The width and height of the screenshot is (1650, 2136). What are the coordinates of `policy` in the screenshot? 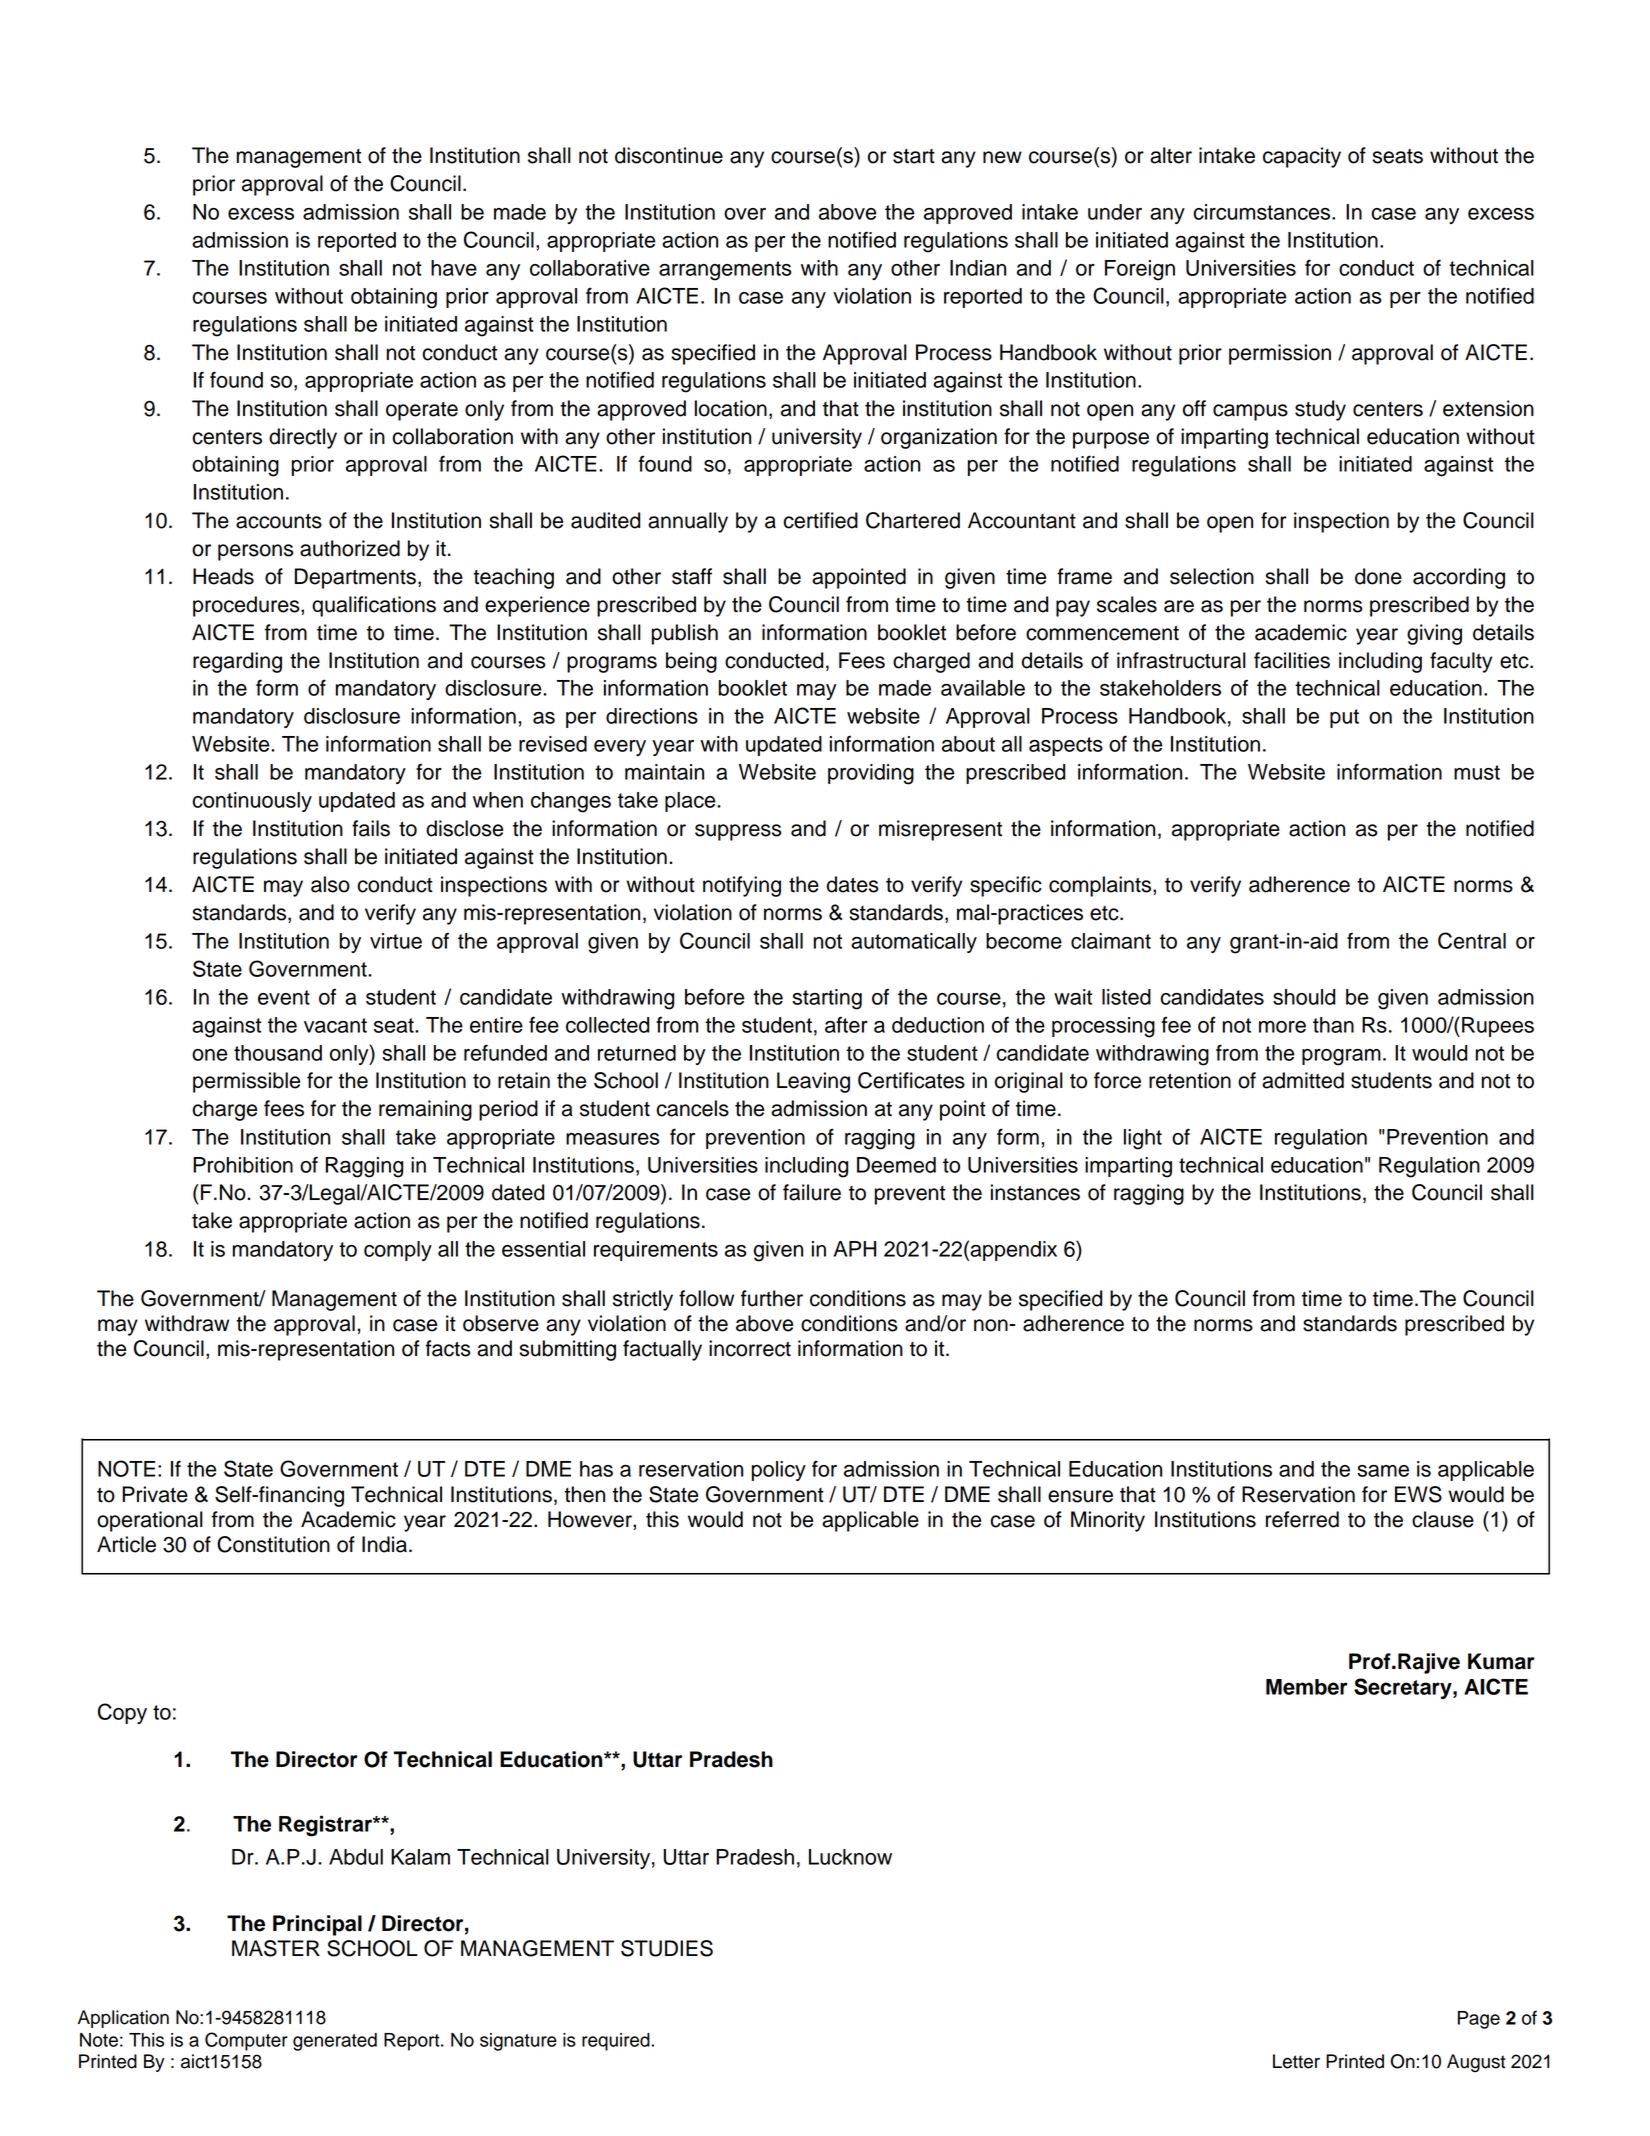 It's located at (779, 1471).
